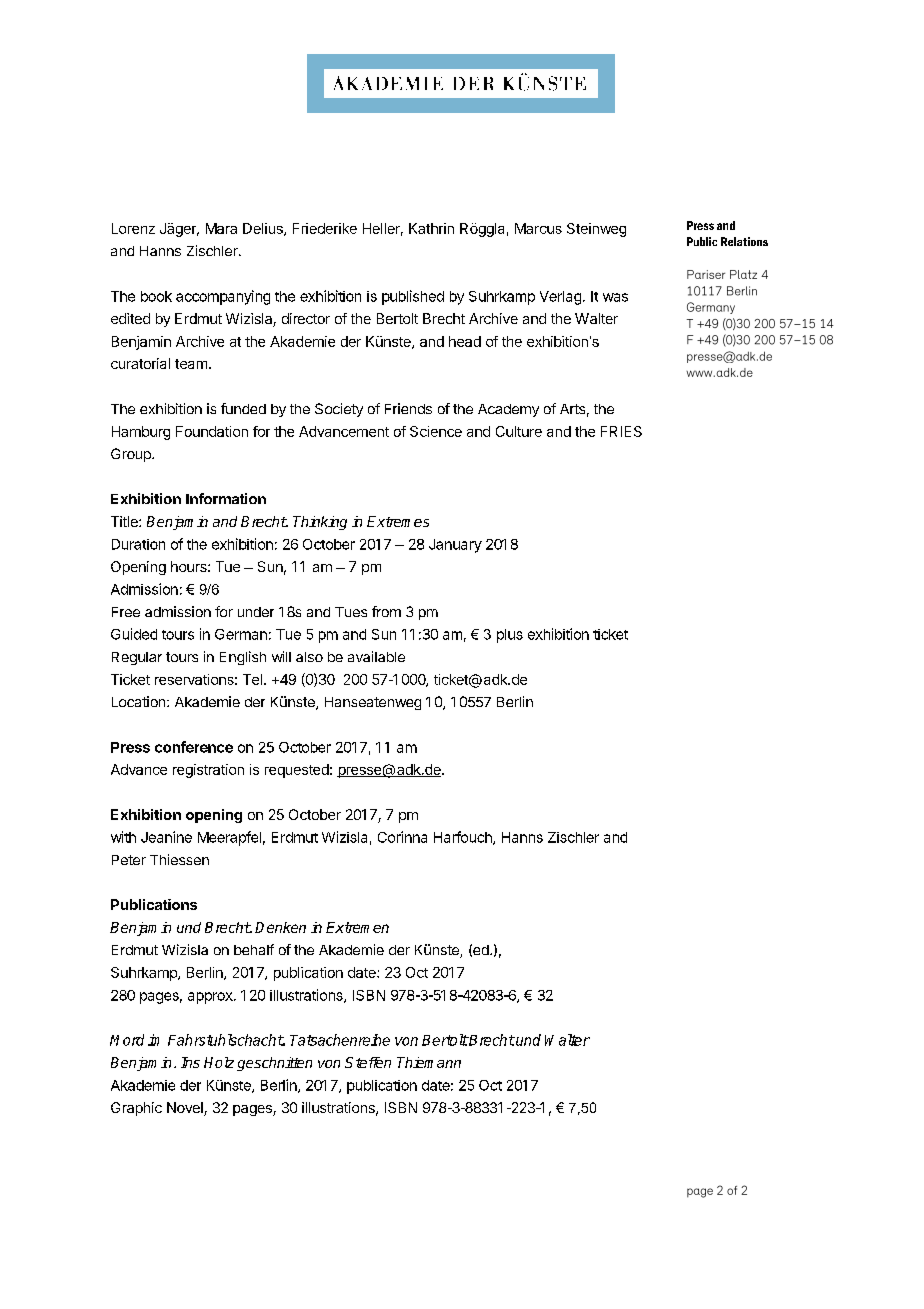 The width and height of the image is (924, 1309). What do you see at coordinates (455, 546) in the image?
I see `January` at bounding box center [455, 546].
